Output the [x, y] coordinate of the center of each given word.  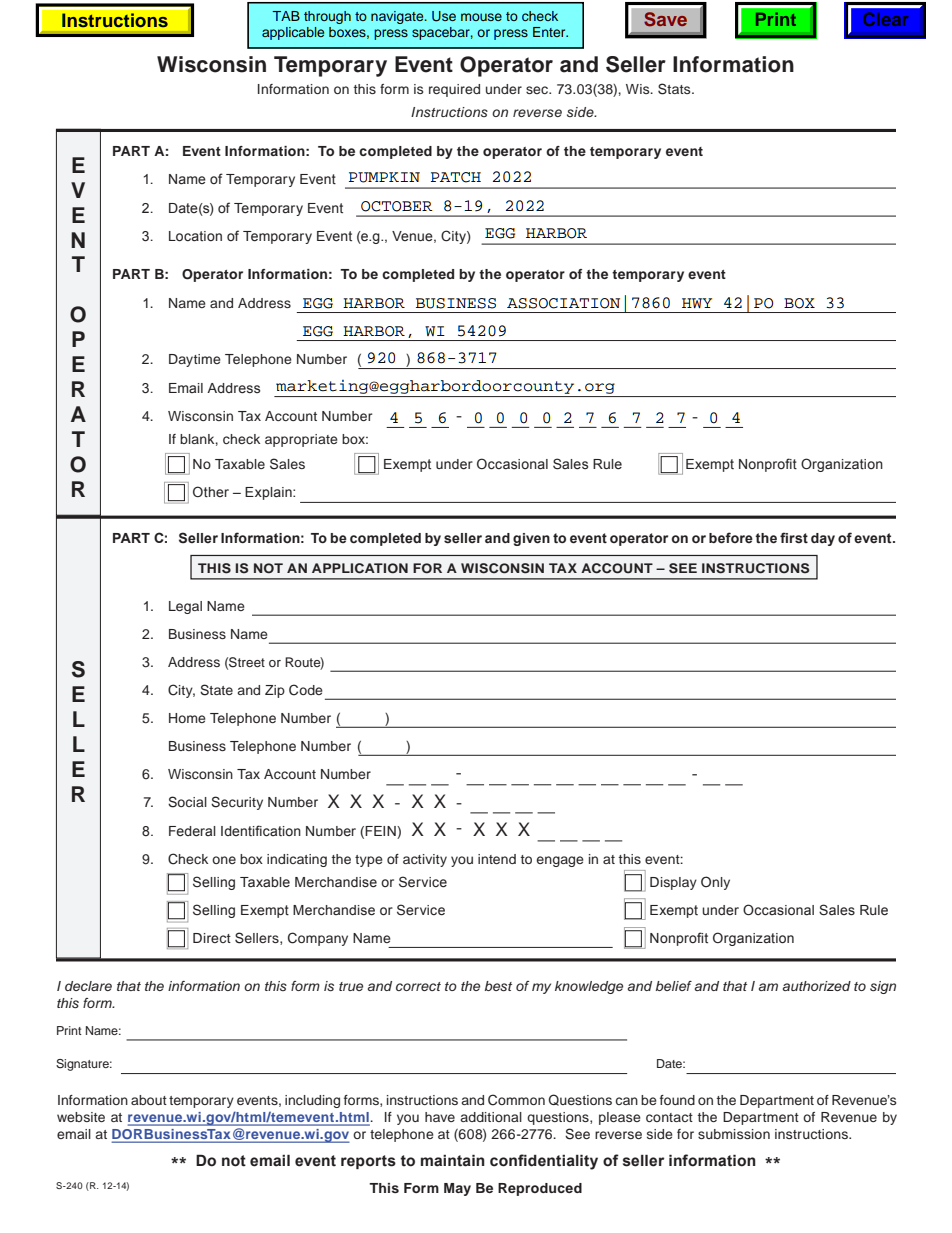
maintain [453, 1160]
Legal [185, 607]
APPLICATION [360, 568]
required [454, 90]
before [731, 538]
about [149, 1100]
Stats [675, 89]
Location [195, 236]
